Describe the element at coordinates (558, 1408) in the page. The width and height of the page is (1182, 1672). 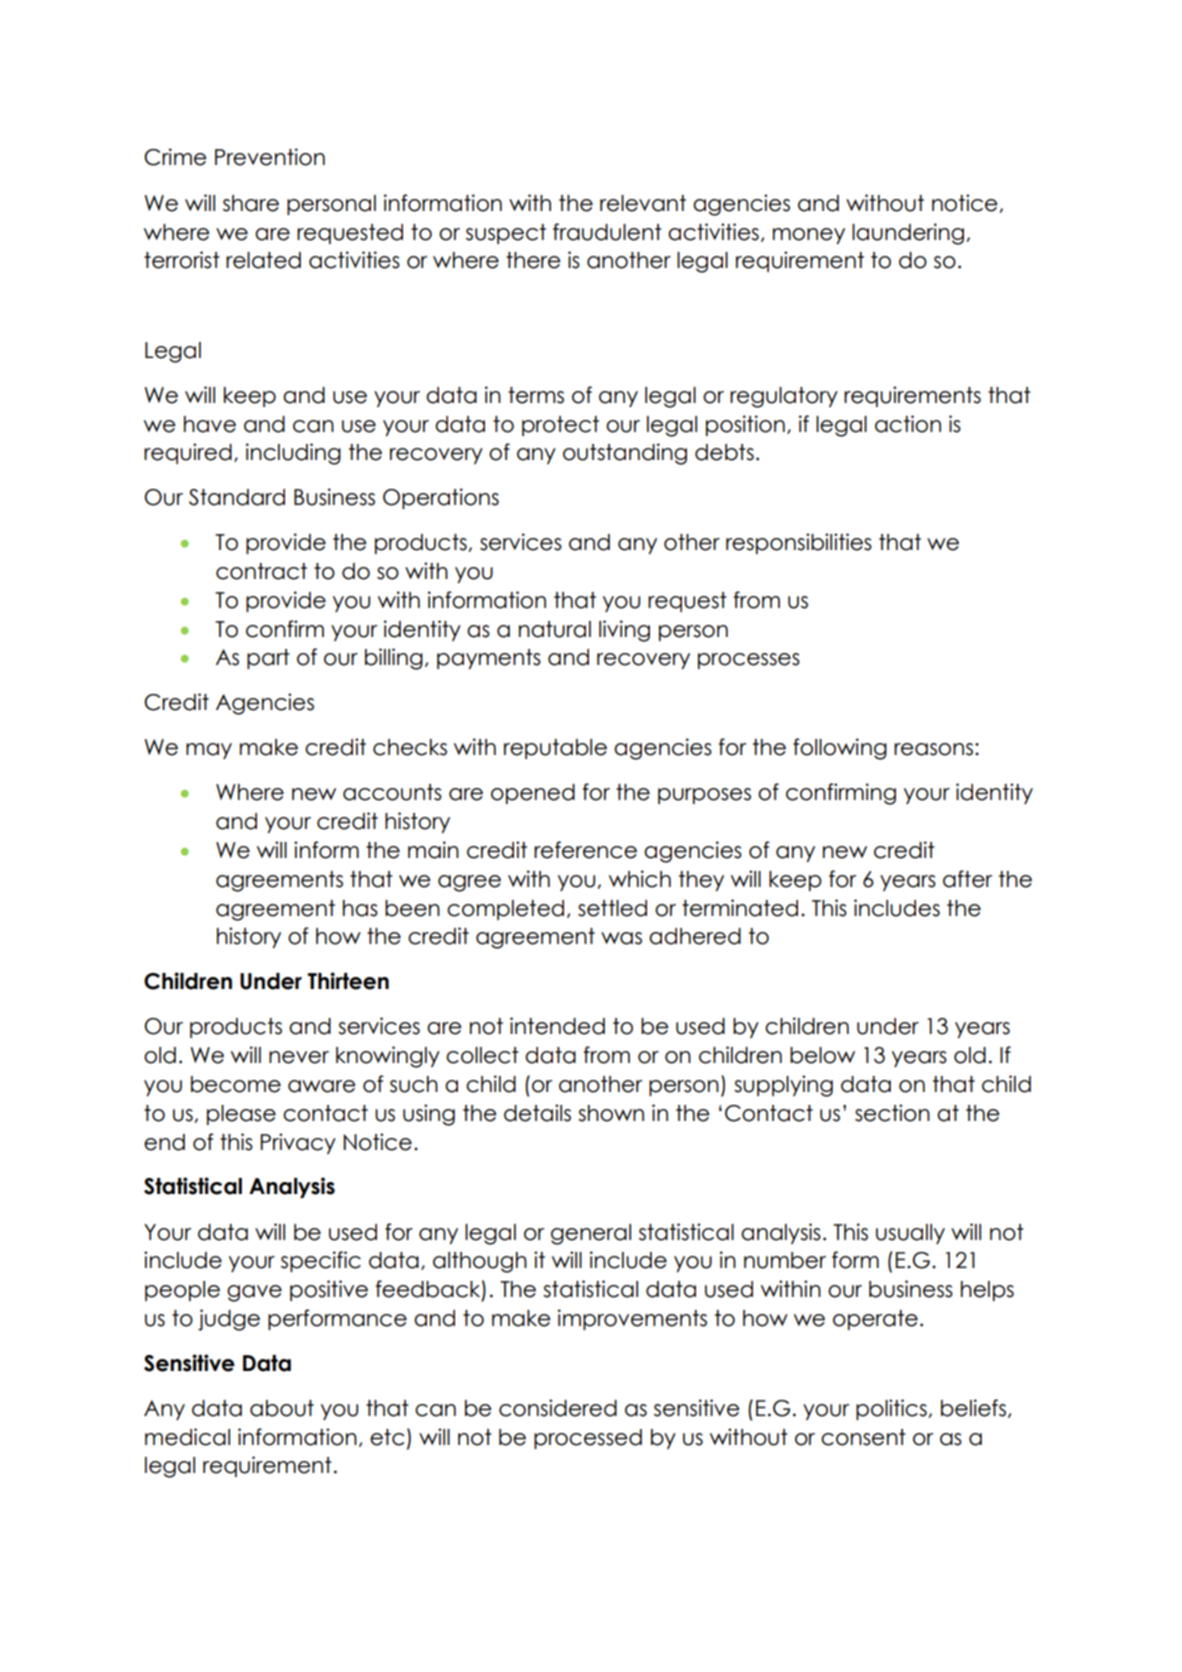
I see `considered` at that location.
